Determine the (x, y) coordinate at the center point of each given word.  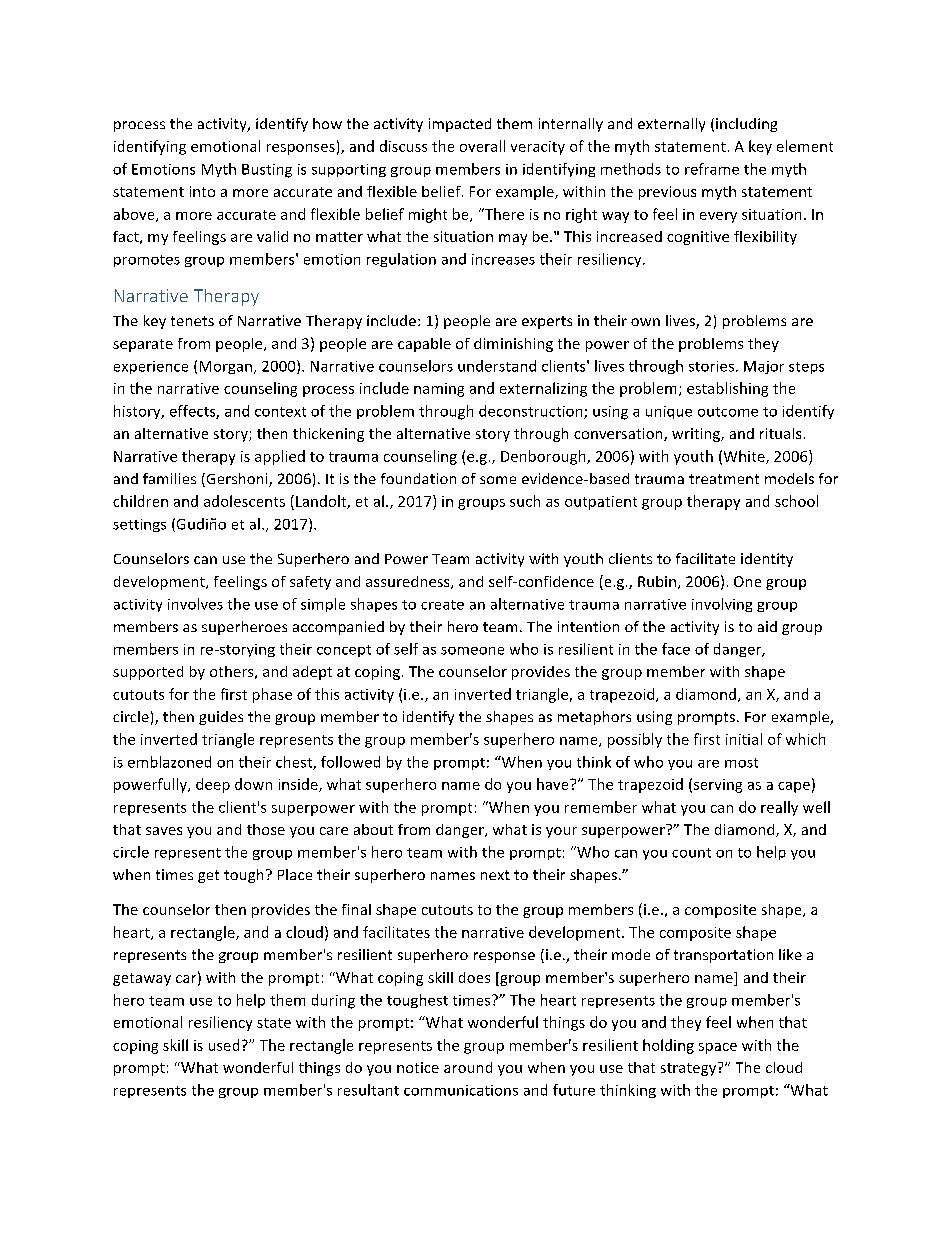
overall (482, 146)
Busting (267, 171)
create (442, 605)
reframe (712, 169)
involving (722, 605)
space (718, 1048)
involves (195, 604)
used (224, 1045)
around (468, 1067)
